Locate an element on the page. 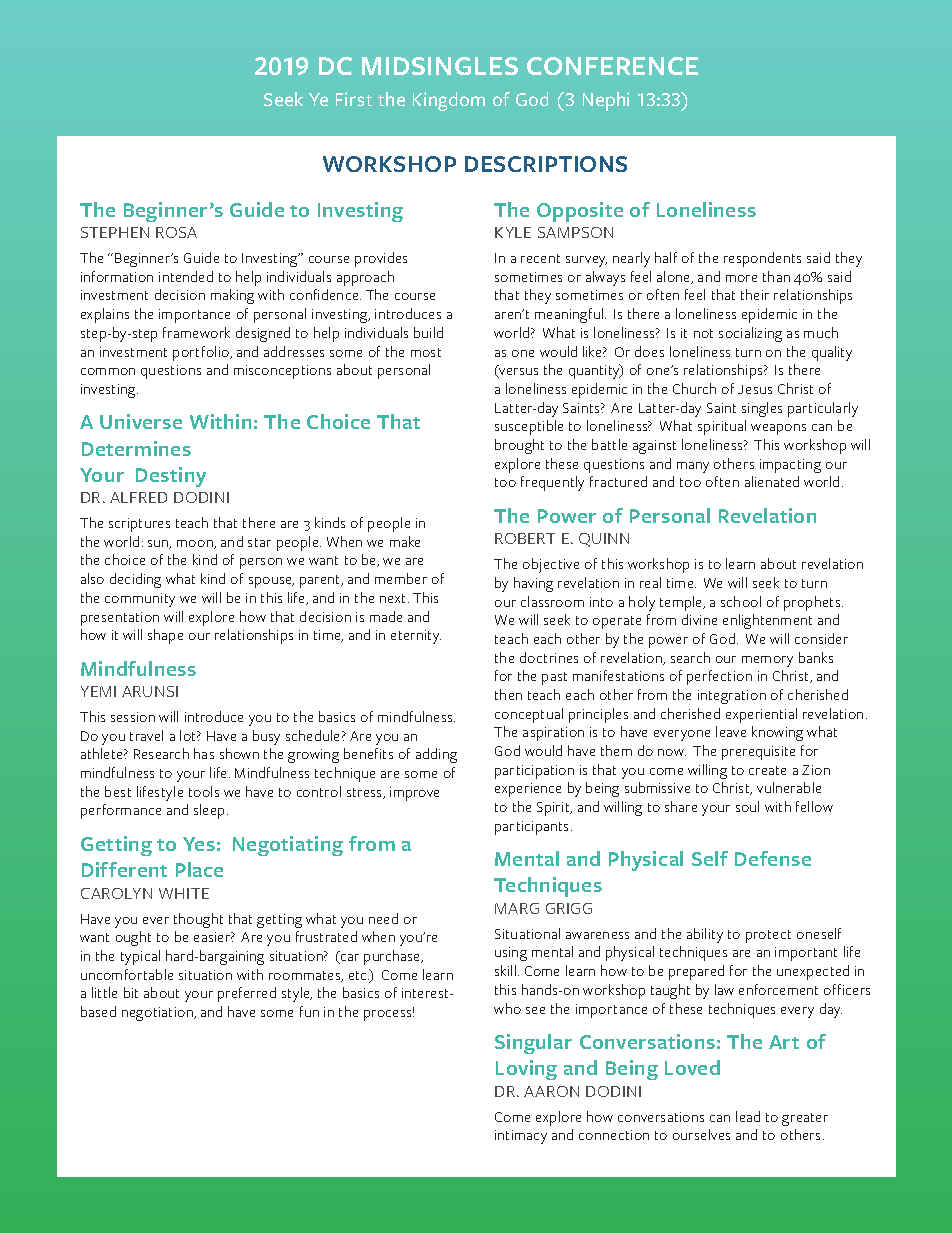  DESCRIPTIONS is located at coordinates (546, 164).
